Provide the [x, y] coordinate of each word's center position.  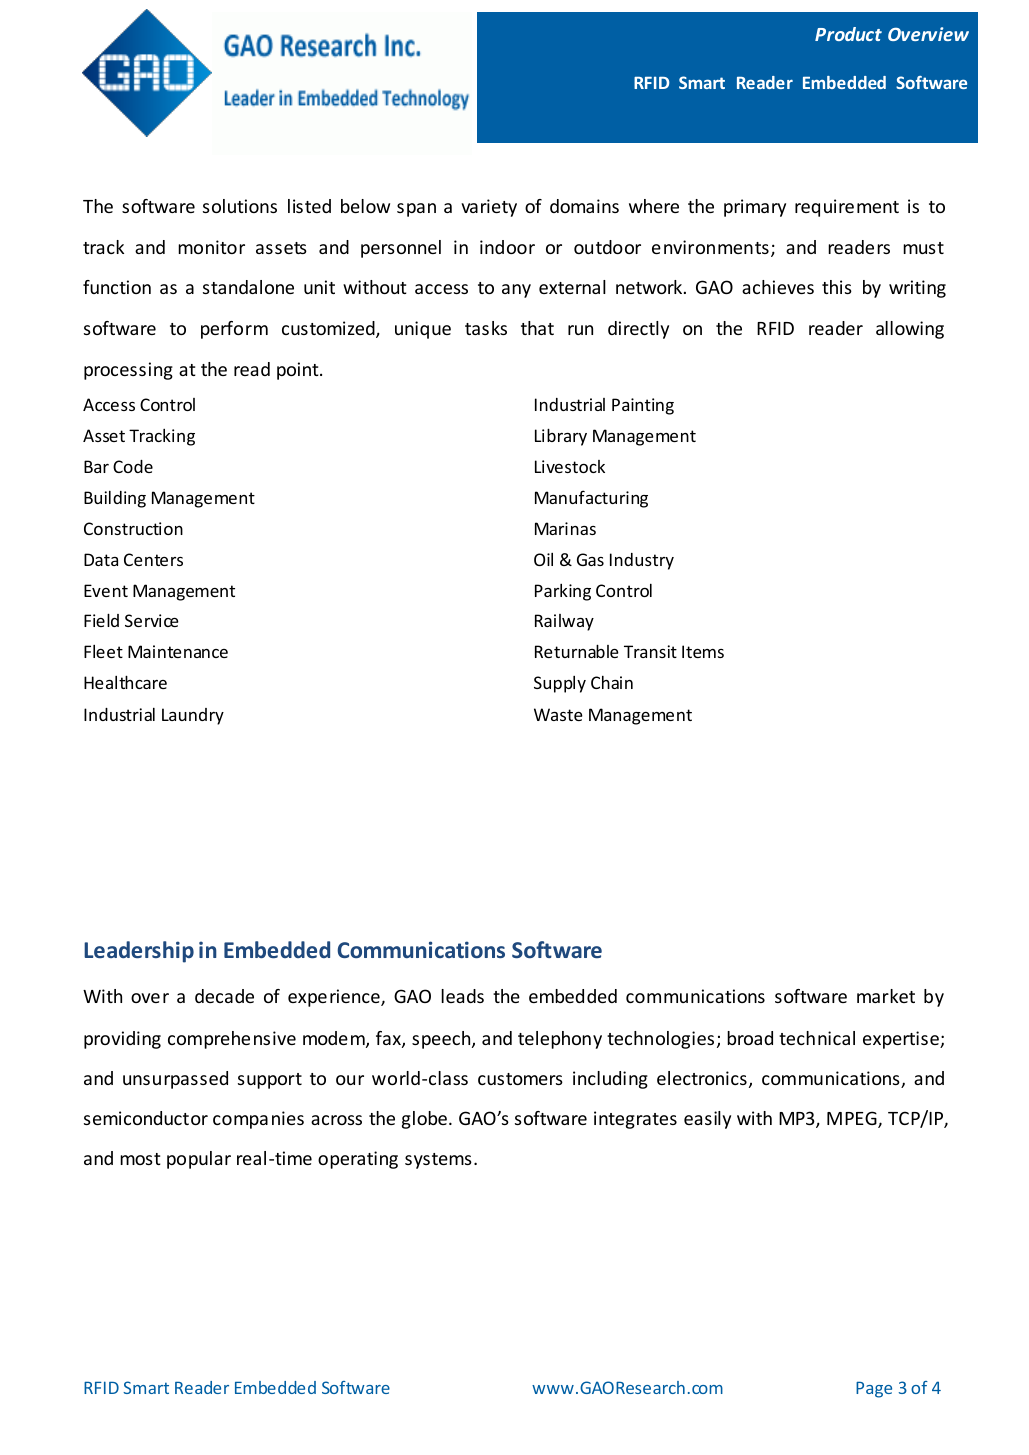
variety [489, 208]
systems [438, 1161]
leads [462, 996]
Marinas [565, 528]
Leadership [139, 952]
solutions [240, 206]
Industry [642, 561]
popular [199, 1160]
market [886, 996]
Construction [133, 528]
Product [848, 34]
